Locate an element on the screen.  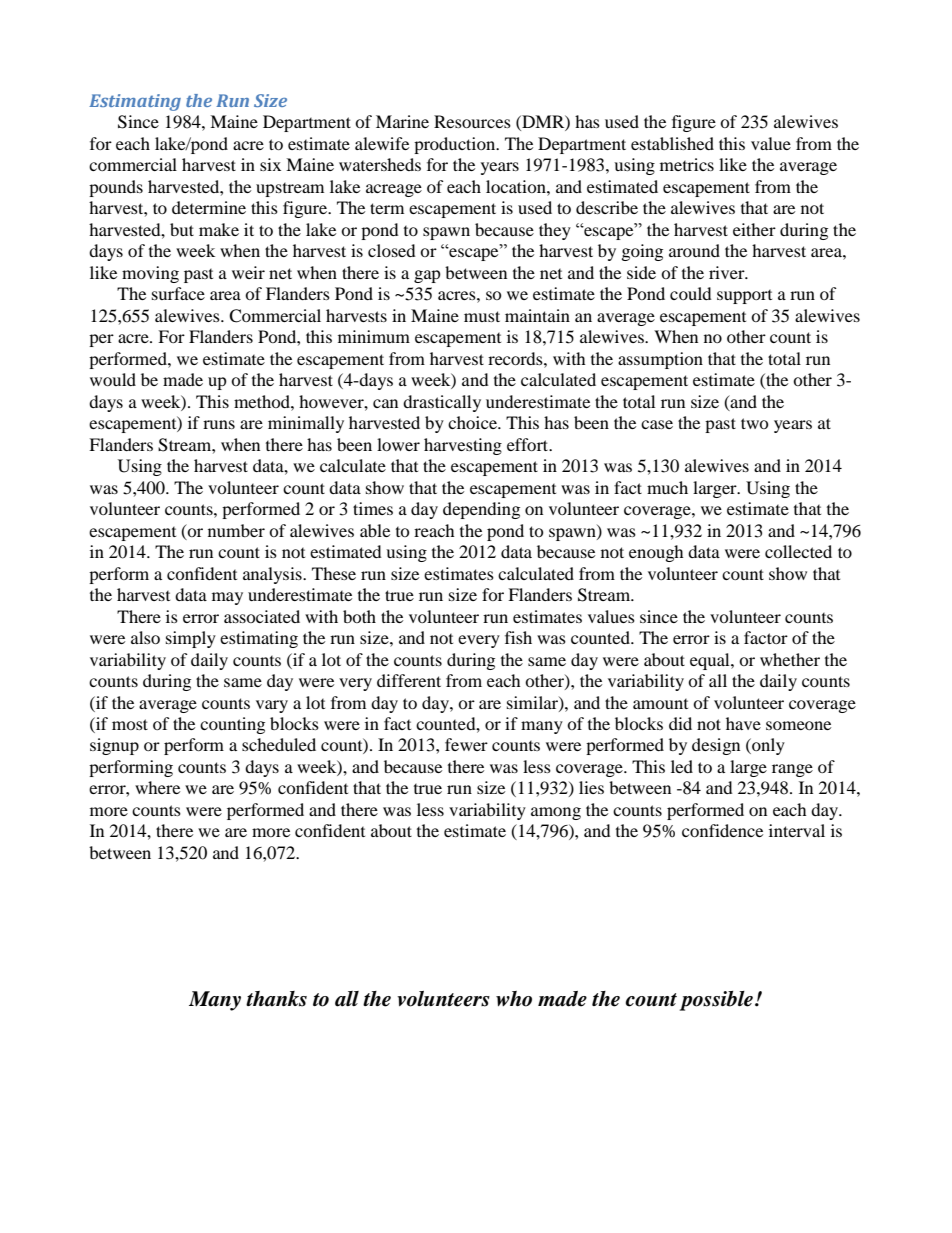
depending is located at coordinates (481, 510).
